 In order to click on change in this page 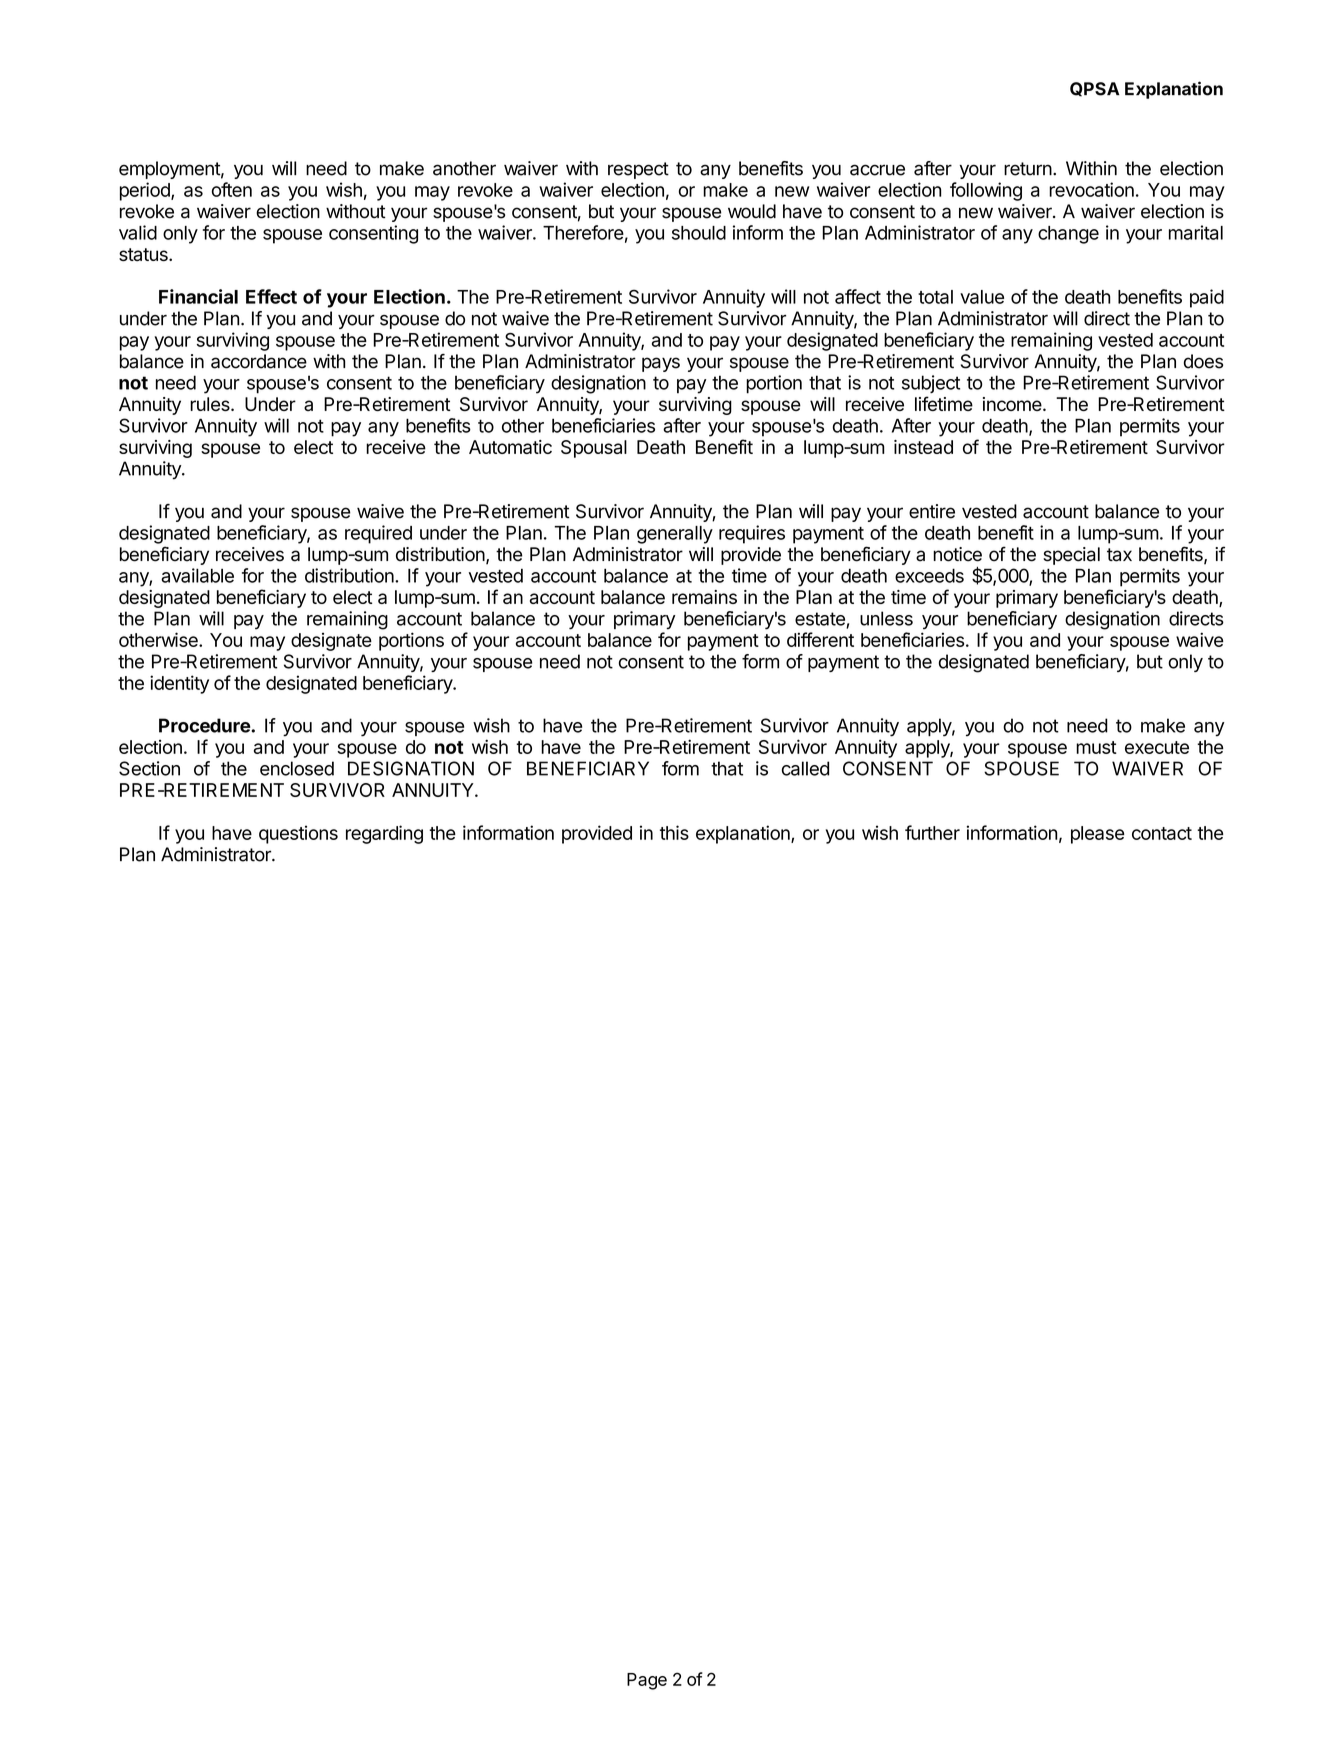, I will do `click(1068, 235)`.
